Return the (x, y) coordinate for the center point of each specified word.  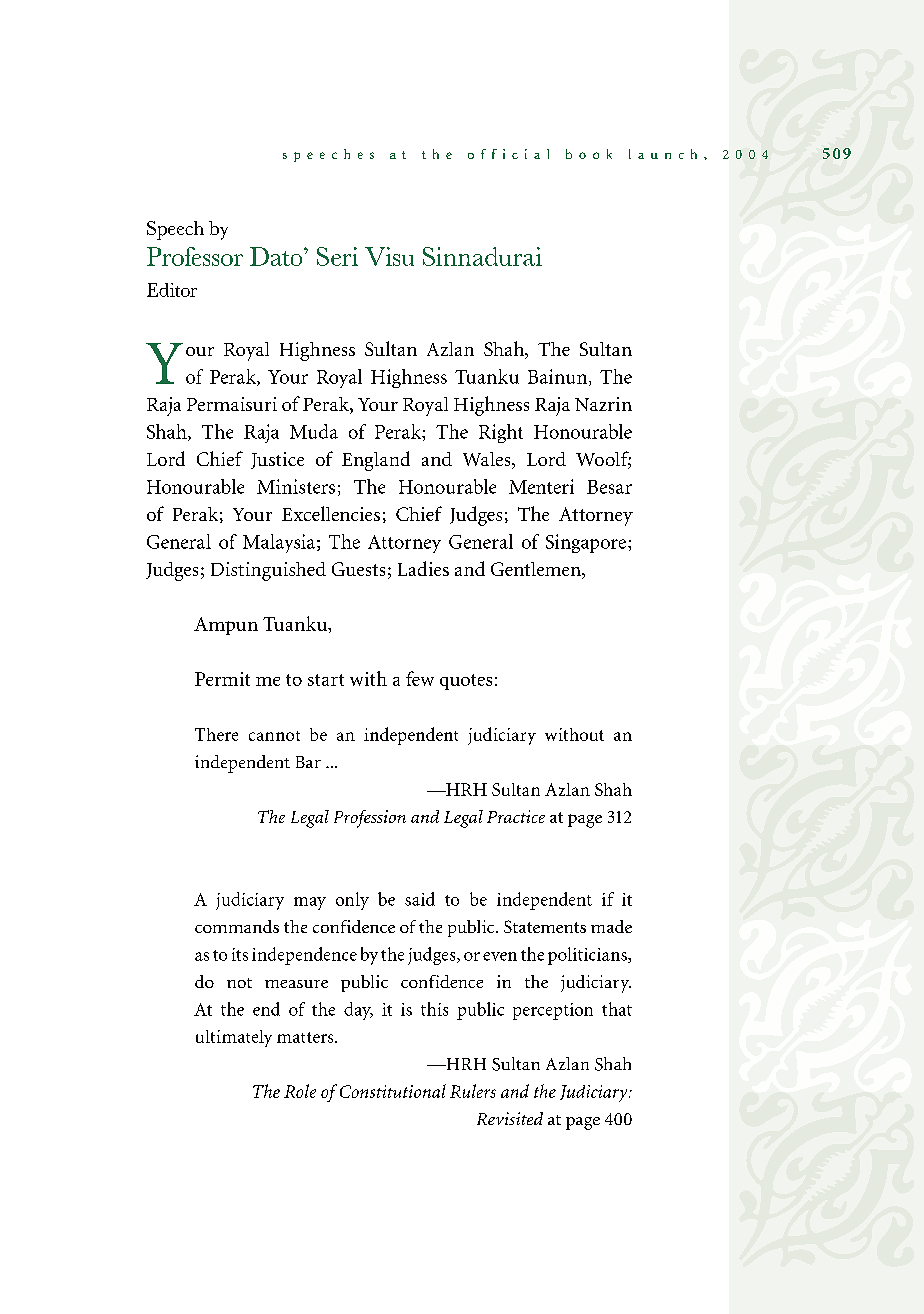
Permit (222, 679)
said (420, 899)
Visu (389, 256)
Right (501, 433)
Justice (277, 460)
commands (237, 926)
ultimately (234, 1038)
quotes (466, 682)
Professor (195, 256)
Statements (545, 926)
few (420, 678)
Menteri (541, 486)
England (376, 461)
